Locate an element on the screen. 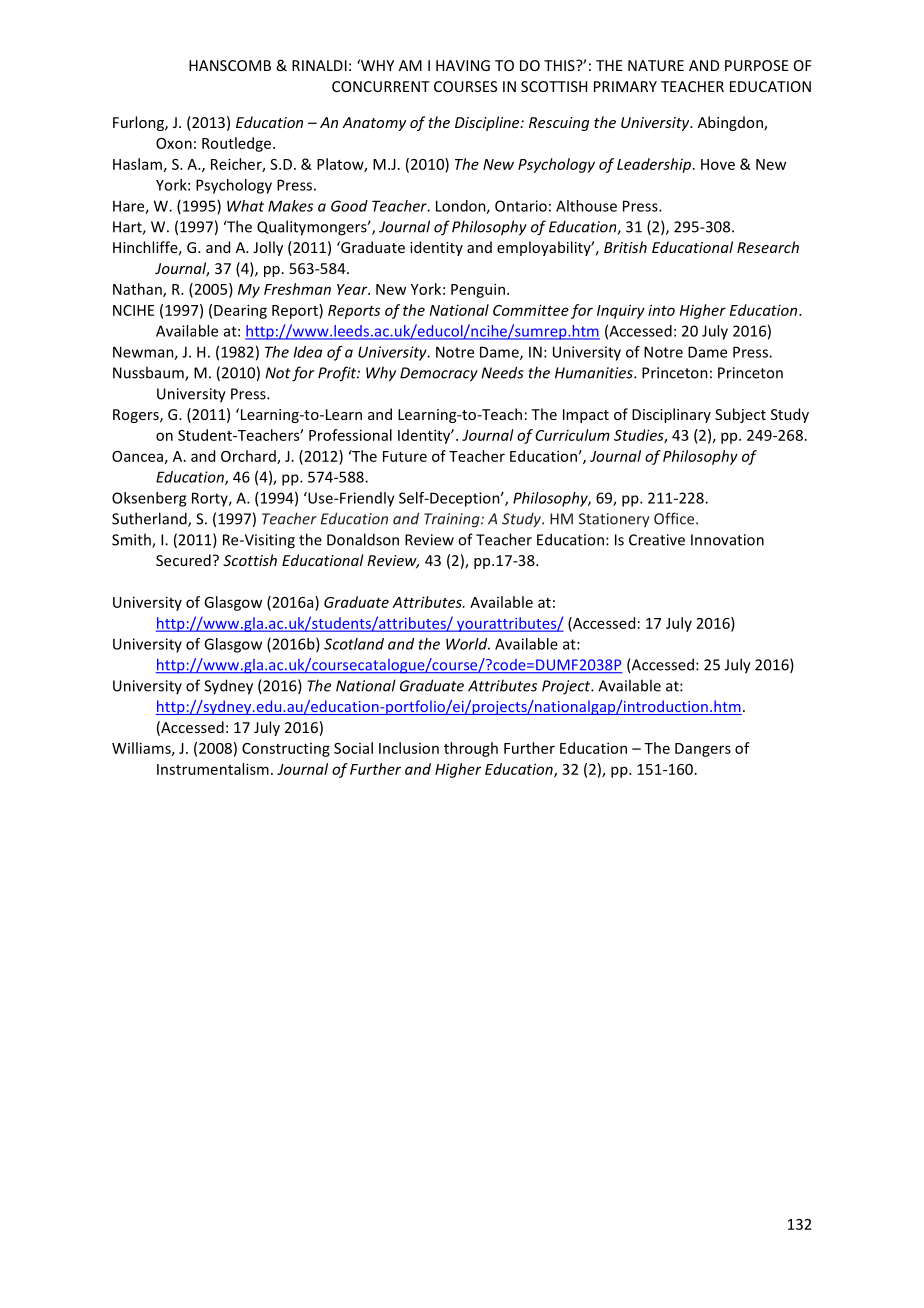 The width and height of the screenshot is (924, 1308). Democracy is located at coordinates (439, 374).
